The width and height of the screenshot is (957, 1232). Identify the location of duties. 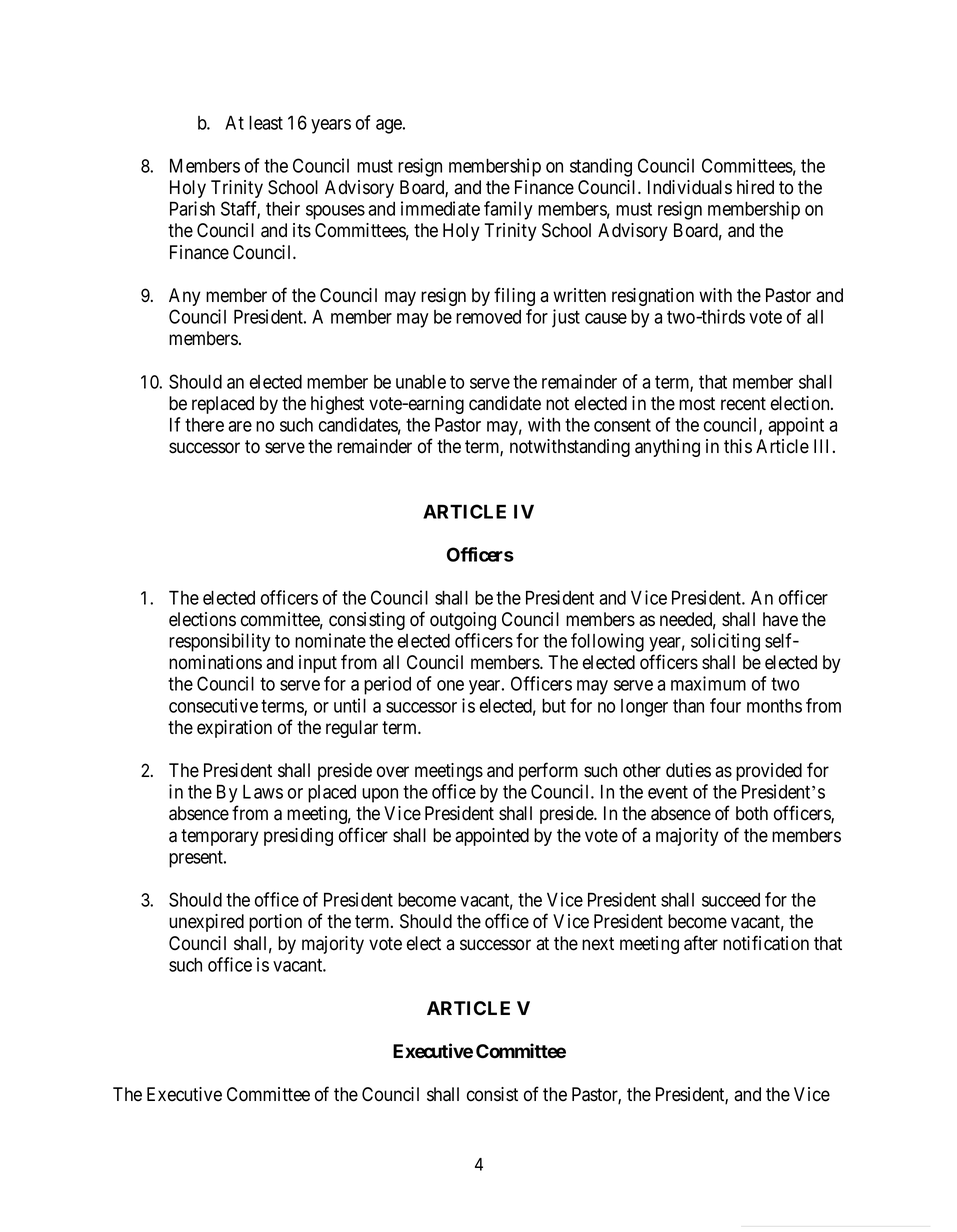
(688, 770).
